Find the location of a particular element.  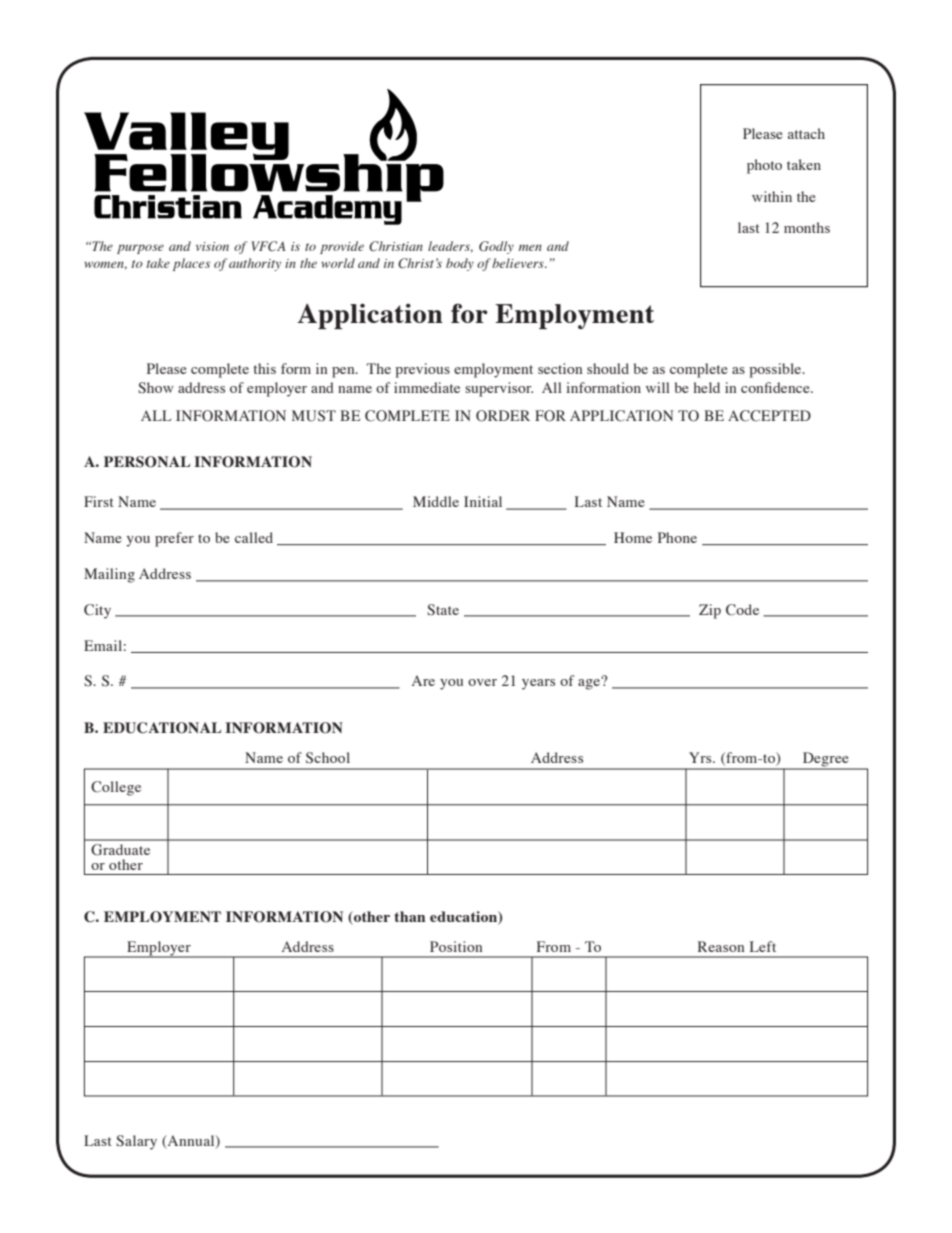

Code is located at coordinates (742, 610).
